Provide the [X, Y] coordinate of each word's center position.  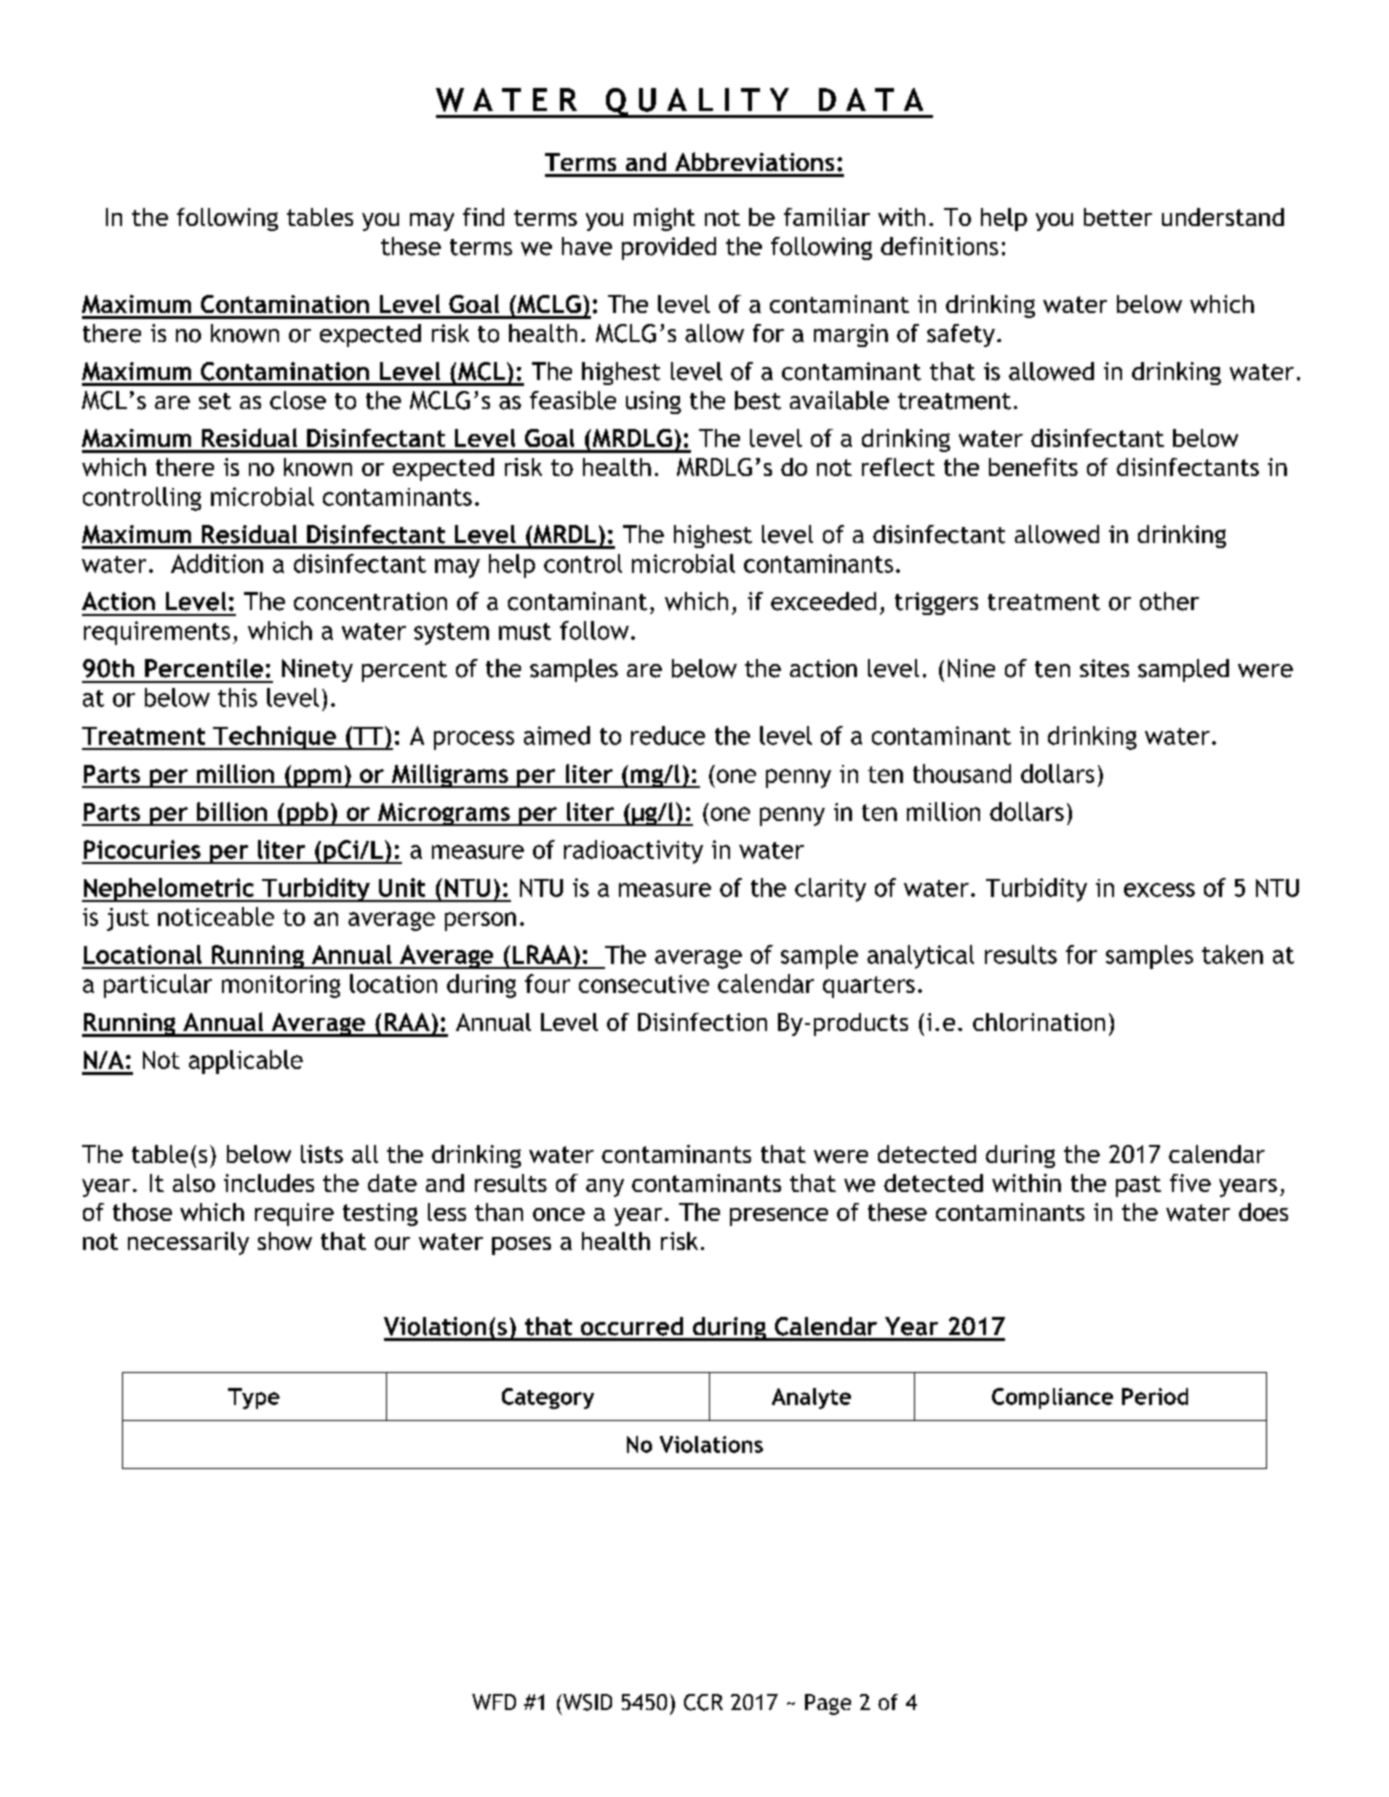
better [1118, 217]
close [298, 400]
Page [828, 1704]
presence [779, 1217]
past [1138, 1186]
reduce [668, 735]
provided [669, 248]
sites [1104, 668]
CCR [703, 1702]
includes [269, 1183]
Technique [274, 738]
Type [254, 1398]
